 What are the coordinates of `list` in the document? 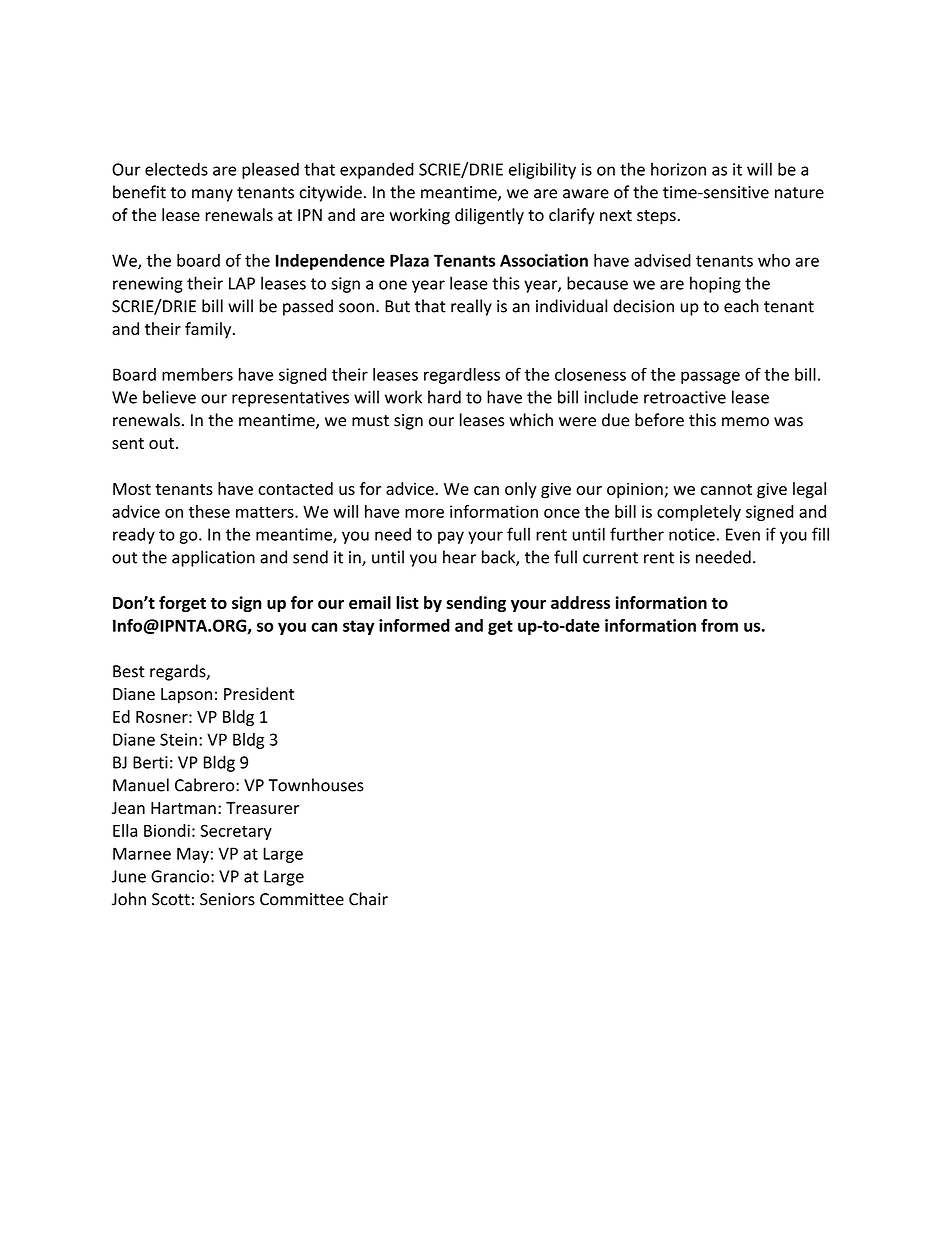 It's located at (407, 602).
